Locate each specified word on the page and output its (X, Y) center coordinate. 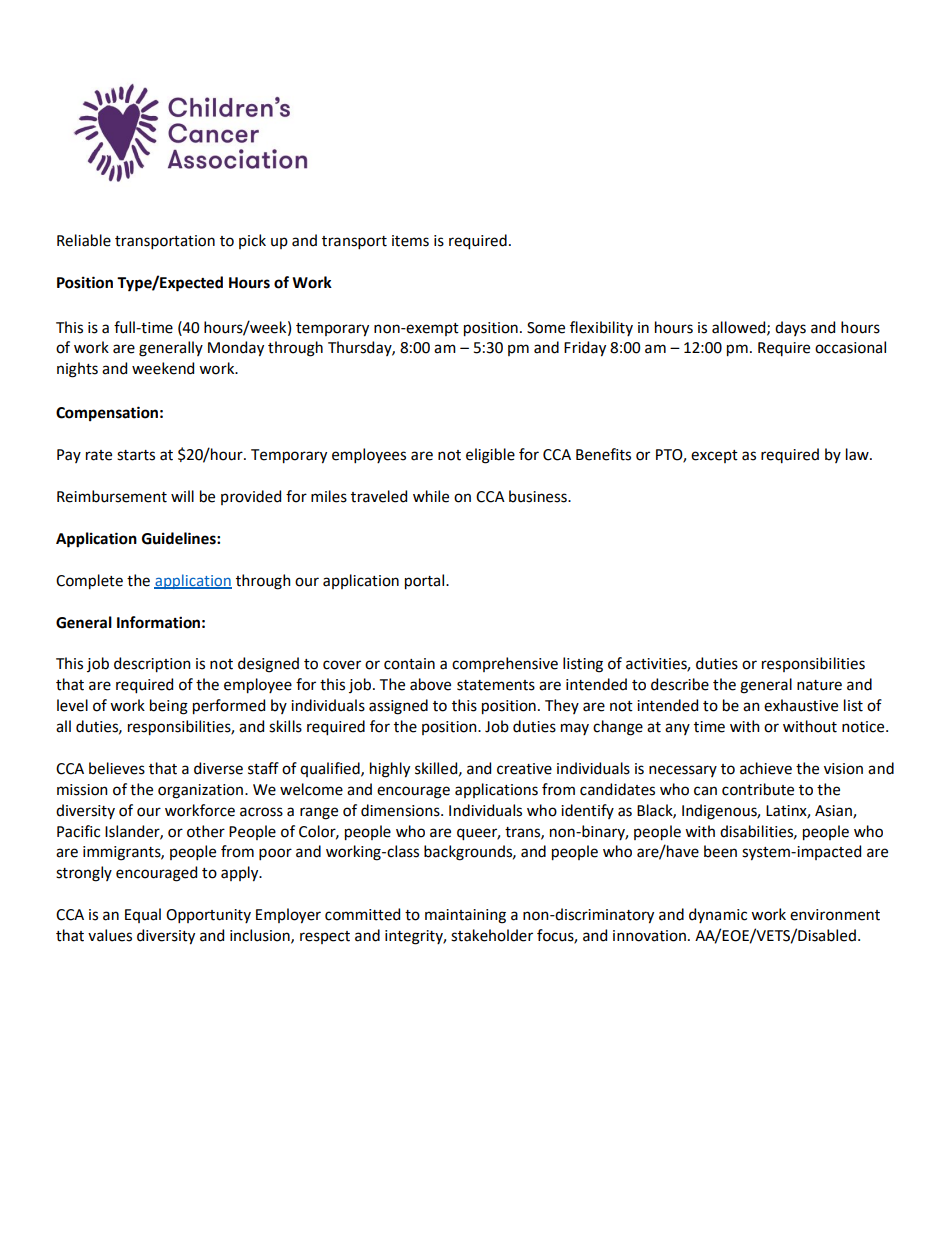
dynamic (718, 915)
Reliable (84, 240)
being (169, 707)
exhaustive (801, 705)
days (790, 328)
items (410, 241)
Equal (143, 915)
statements (496, 685)
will (182, 496)
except (714, 456)
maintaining (465, 916)
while (431, 496)
